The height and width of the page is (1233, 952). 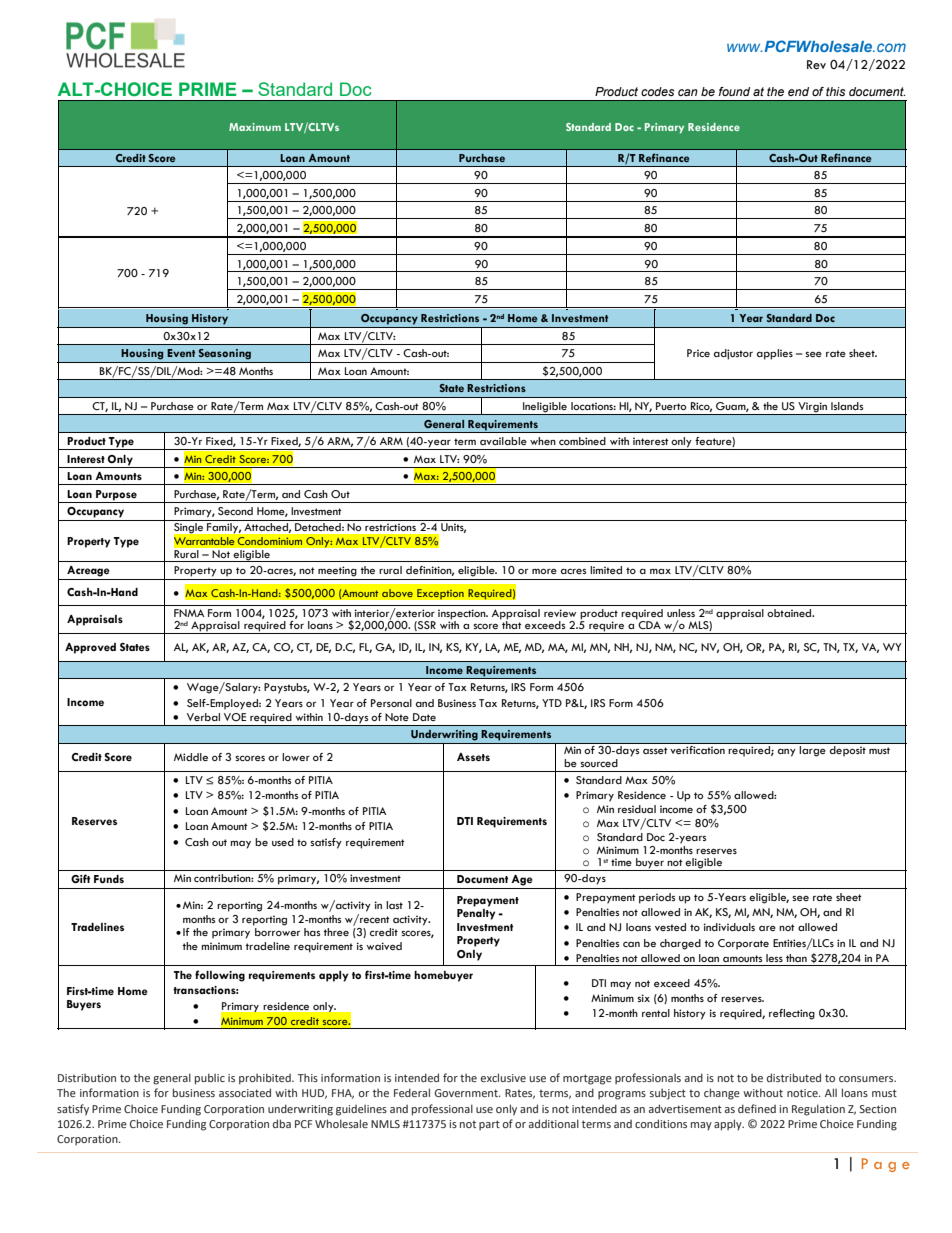 I want to click on public, so click(x=210, y=1079).
